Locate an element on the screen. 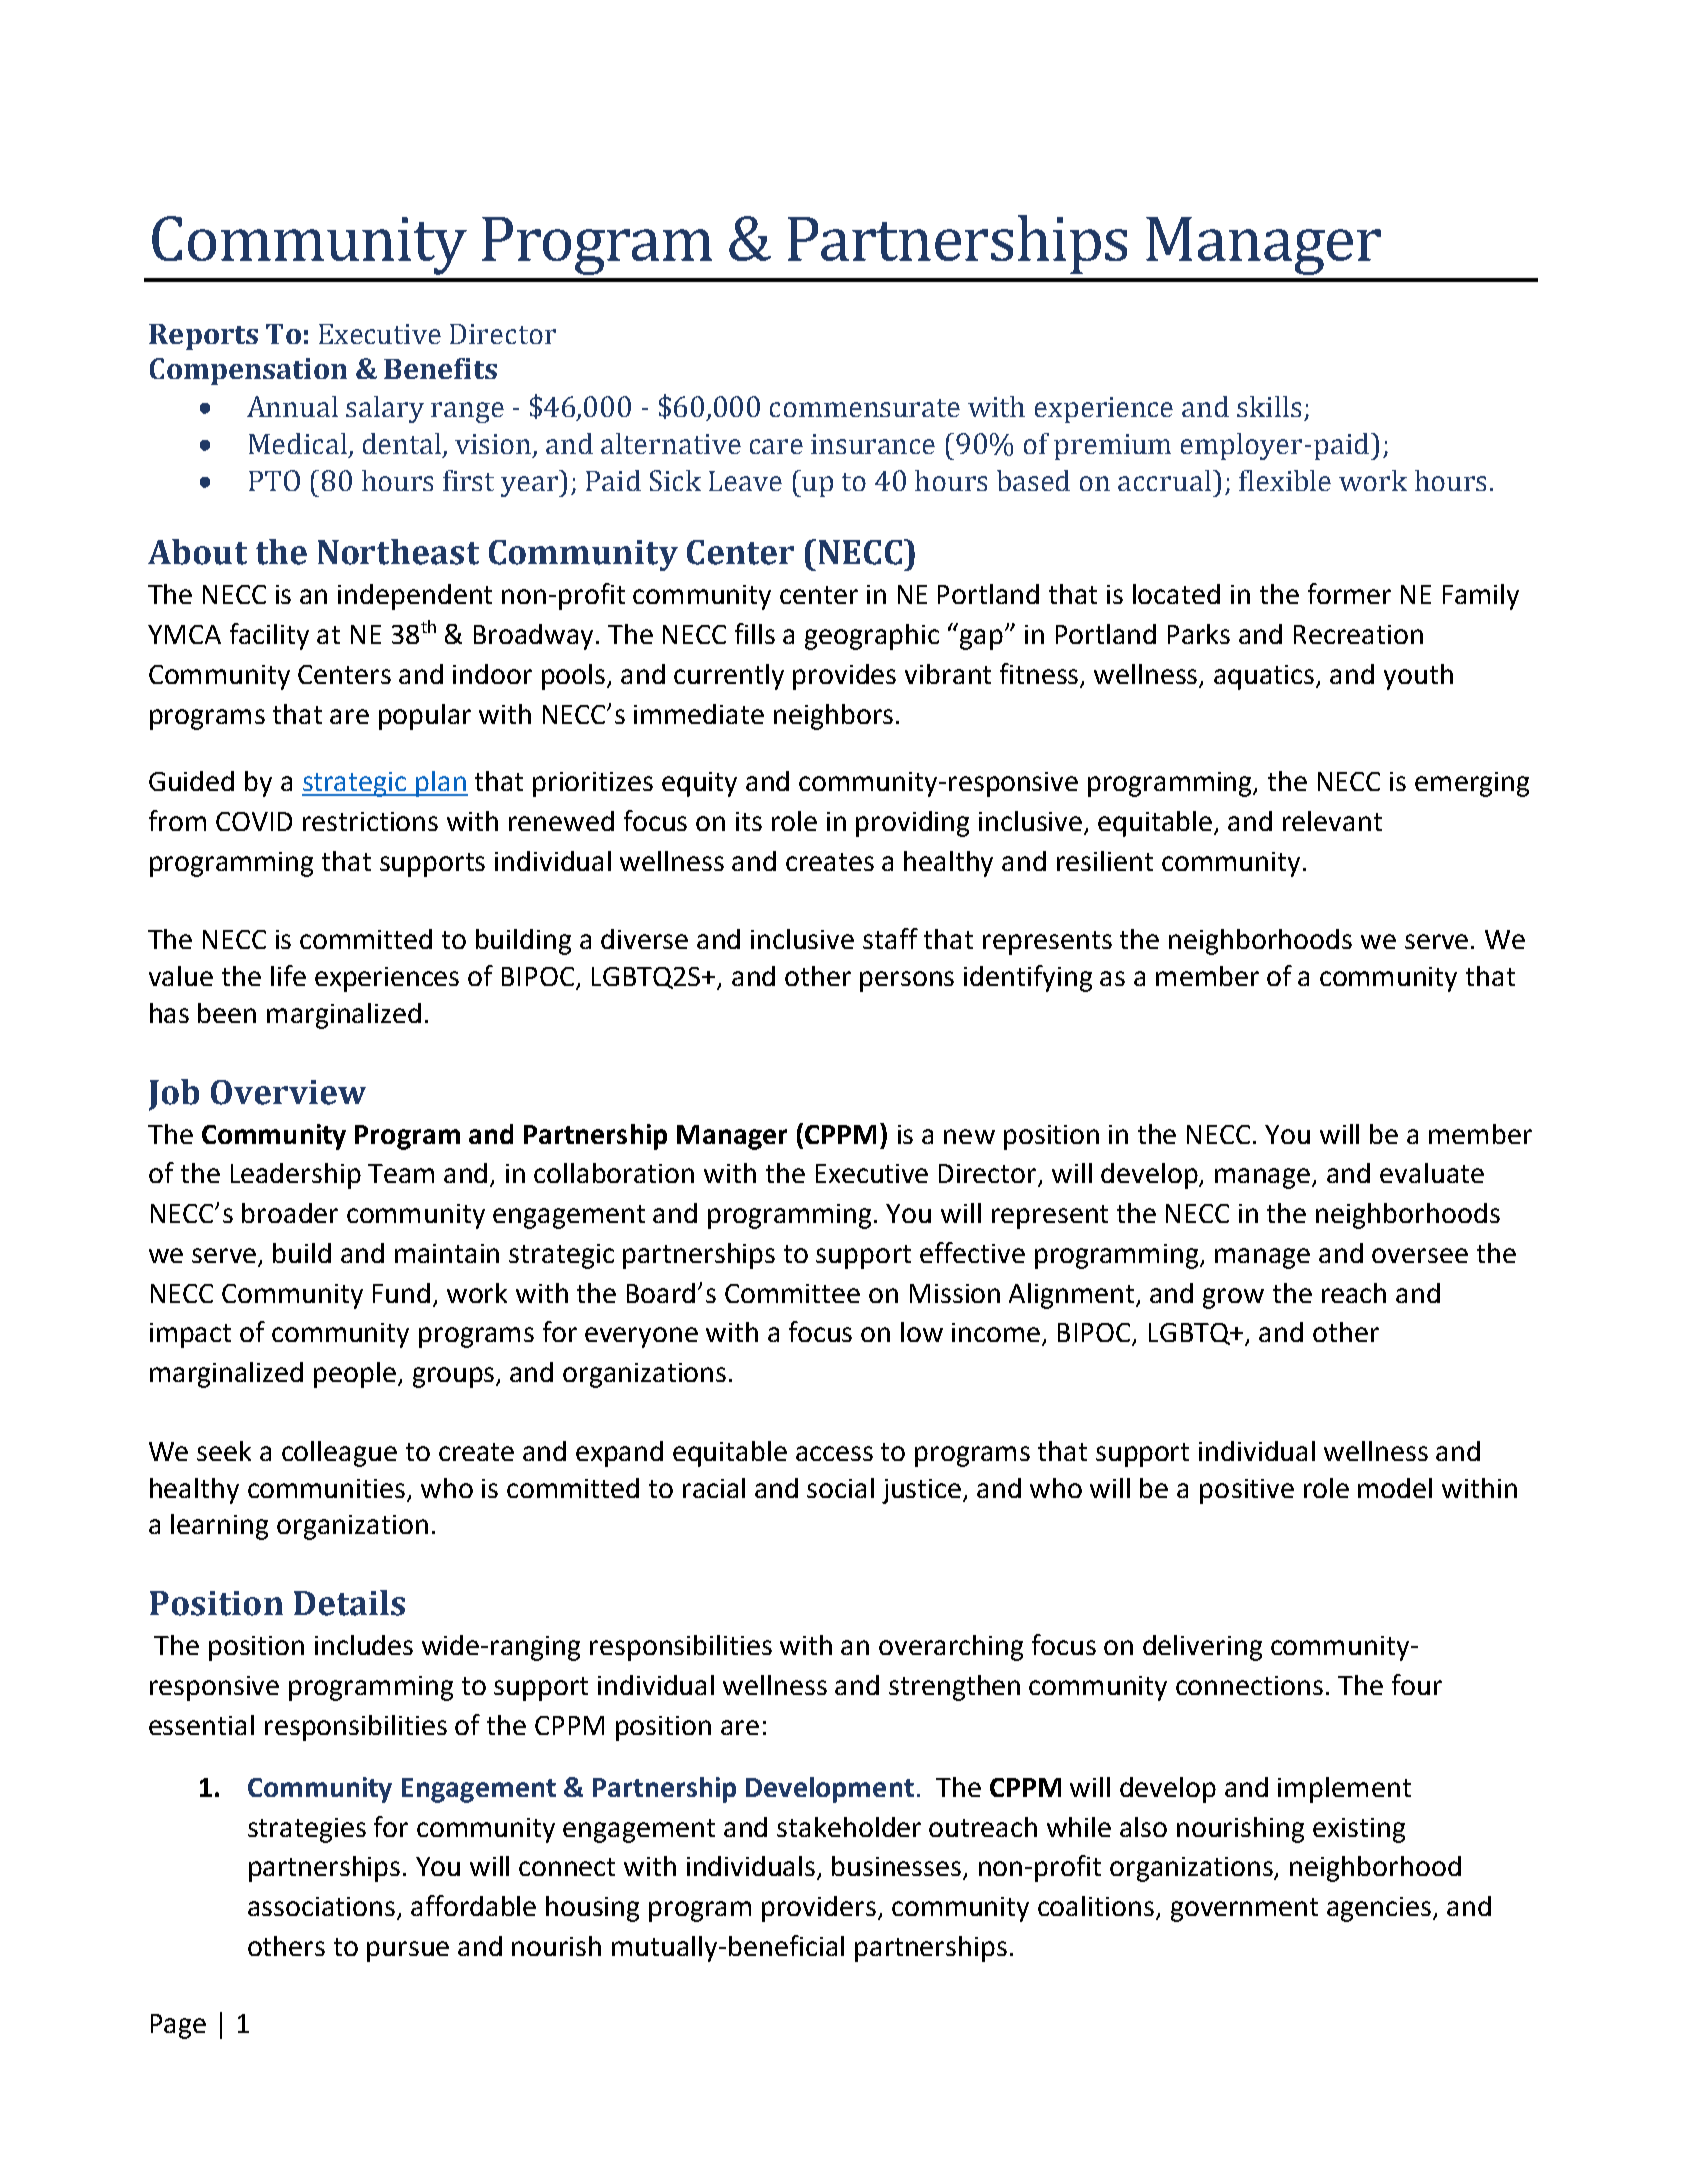  relevant is located at coordinates (1332, 821).
